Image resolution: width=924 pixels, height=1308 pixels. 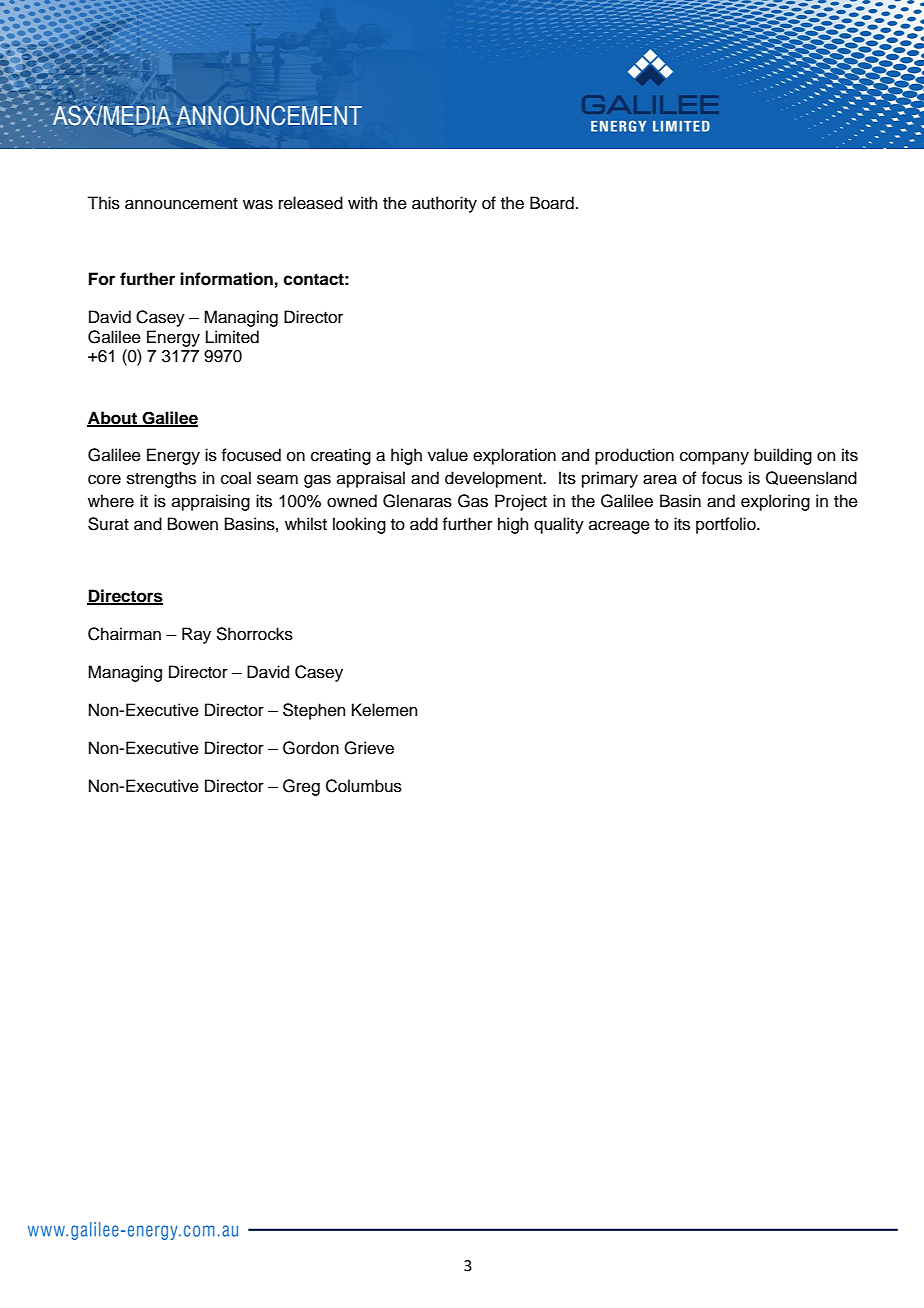 I want to click on Greg, so click(x=301, y=787).
